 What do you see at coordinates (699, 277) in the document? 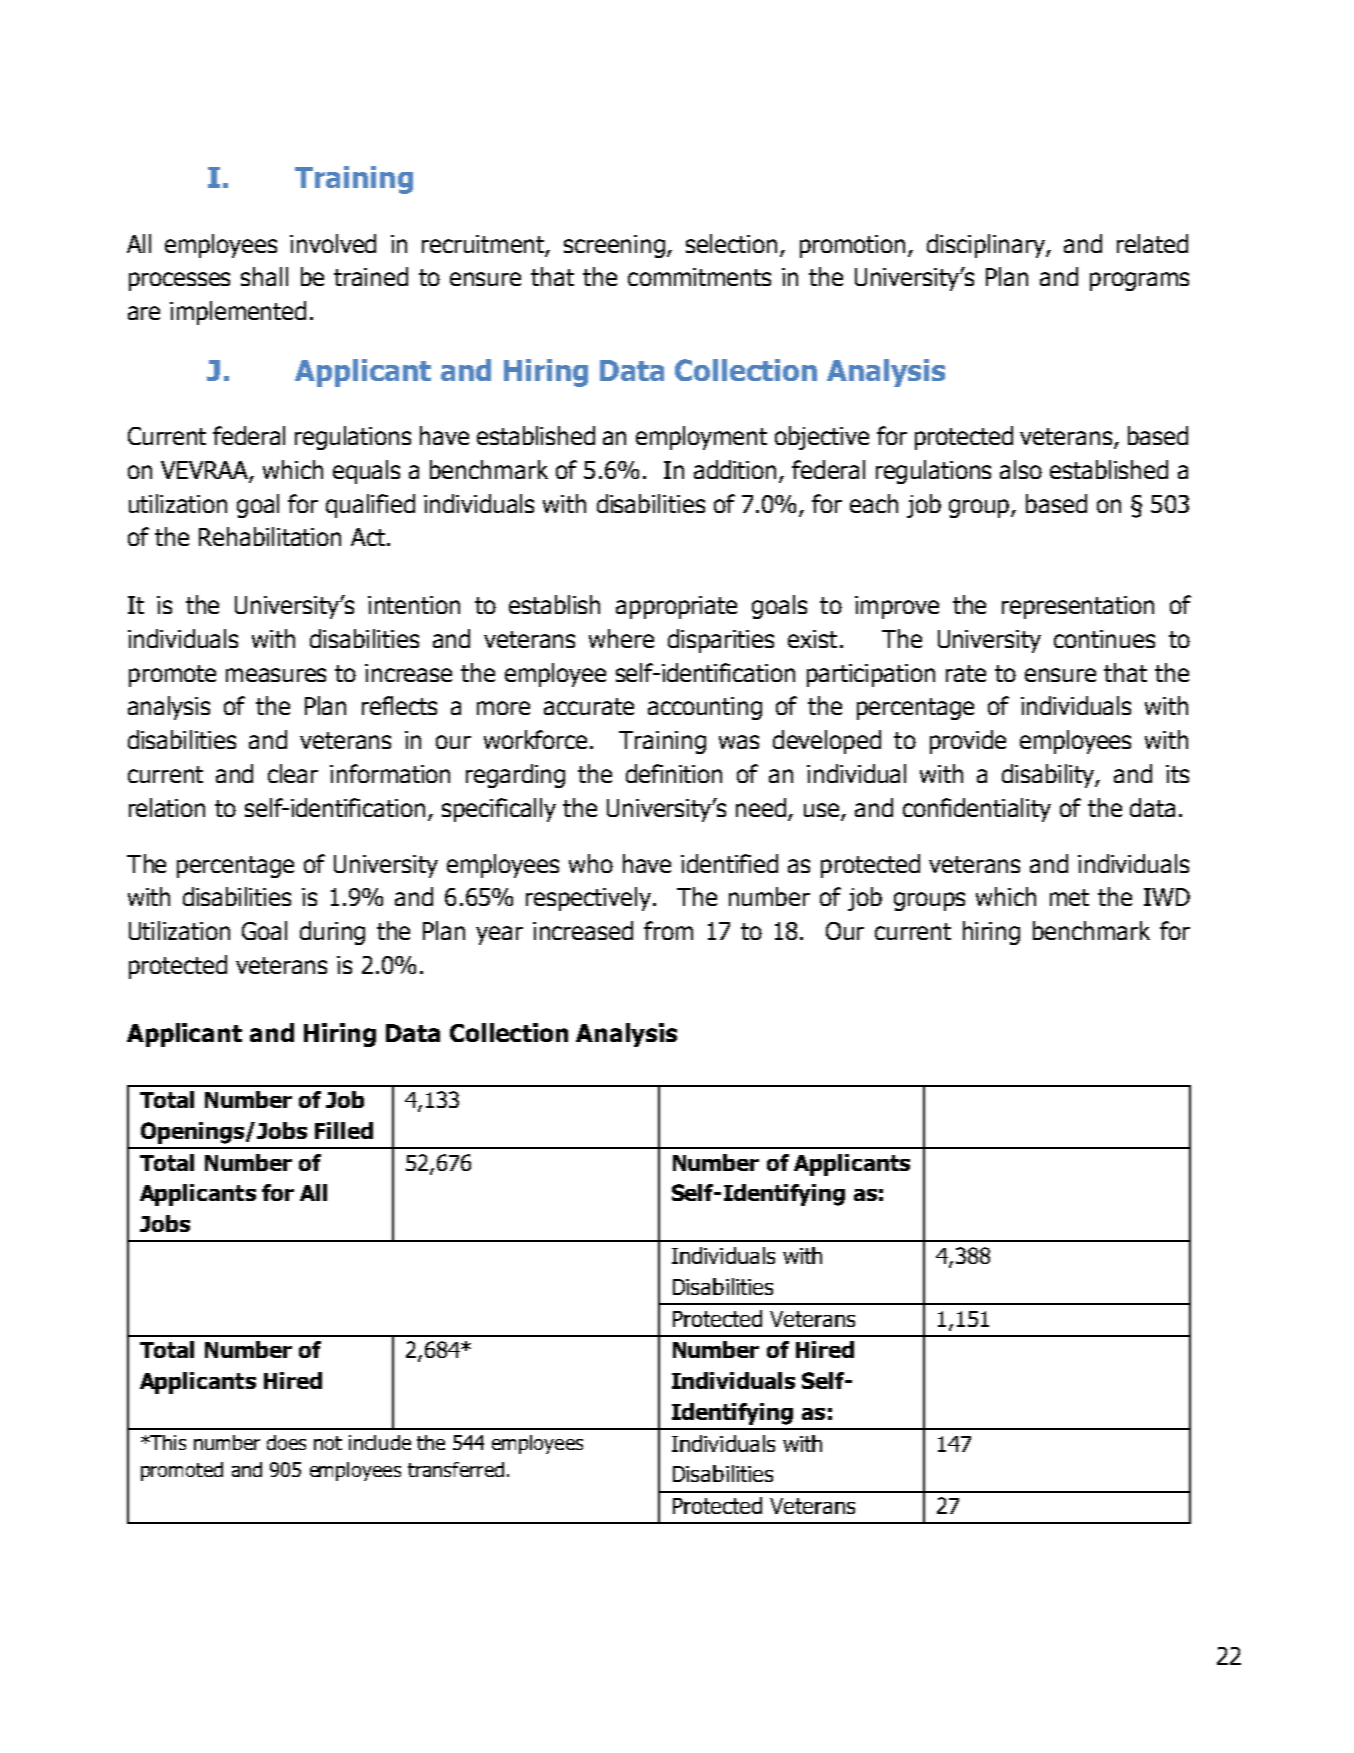
I see `commitments` at bounding box center [699, 277].
